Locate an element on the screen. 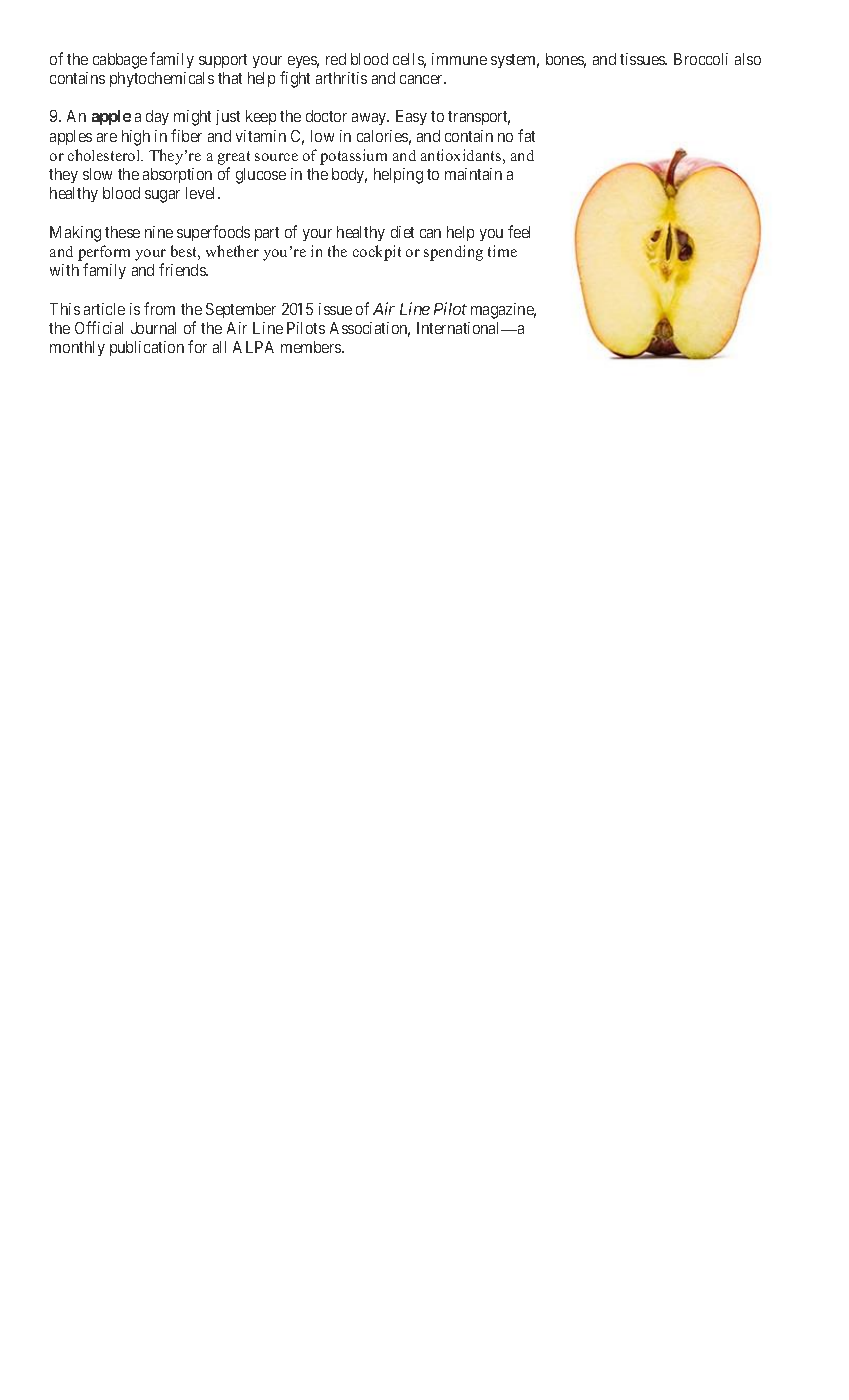  members is located at coordinates (312, 347).
